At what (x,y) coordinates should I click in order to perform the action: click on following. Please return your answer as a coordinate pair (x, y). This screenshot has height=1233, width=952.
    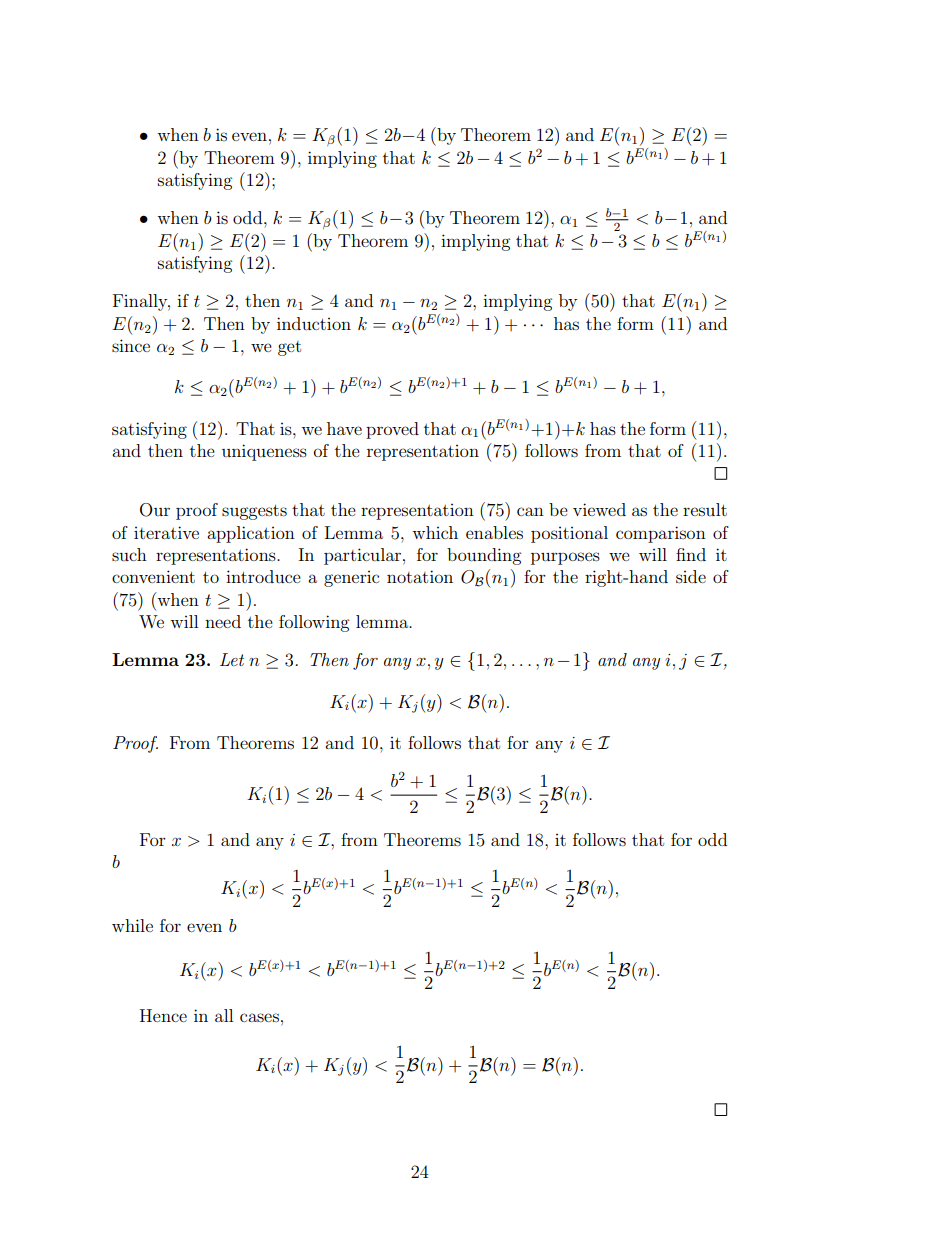
    Looking at the image, I should click on (314, 623).
